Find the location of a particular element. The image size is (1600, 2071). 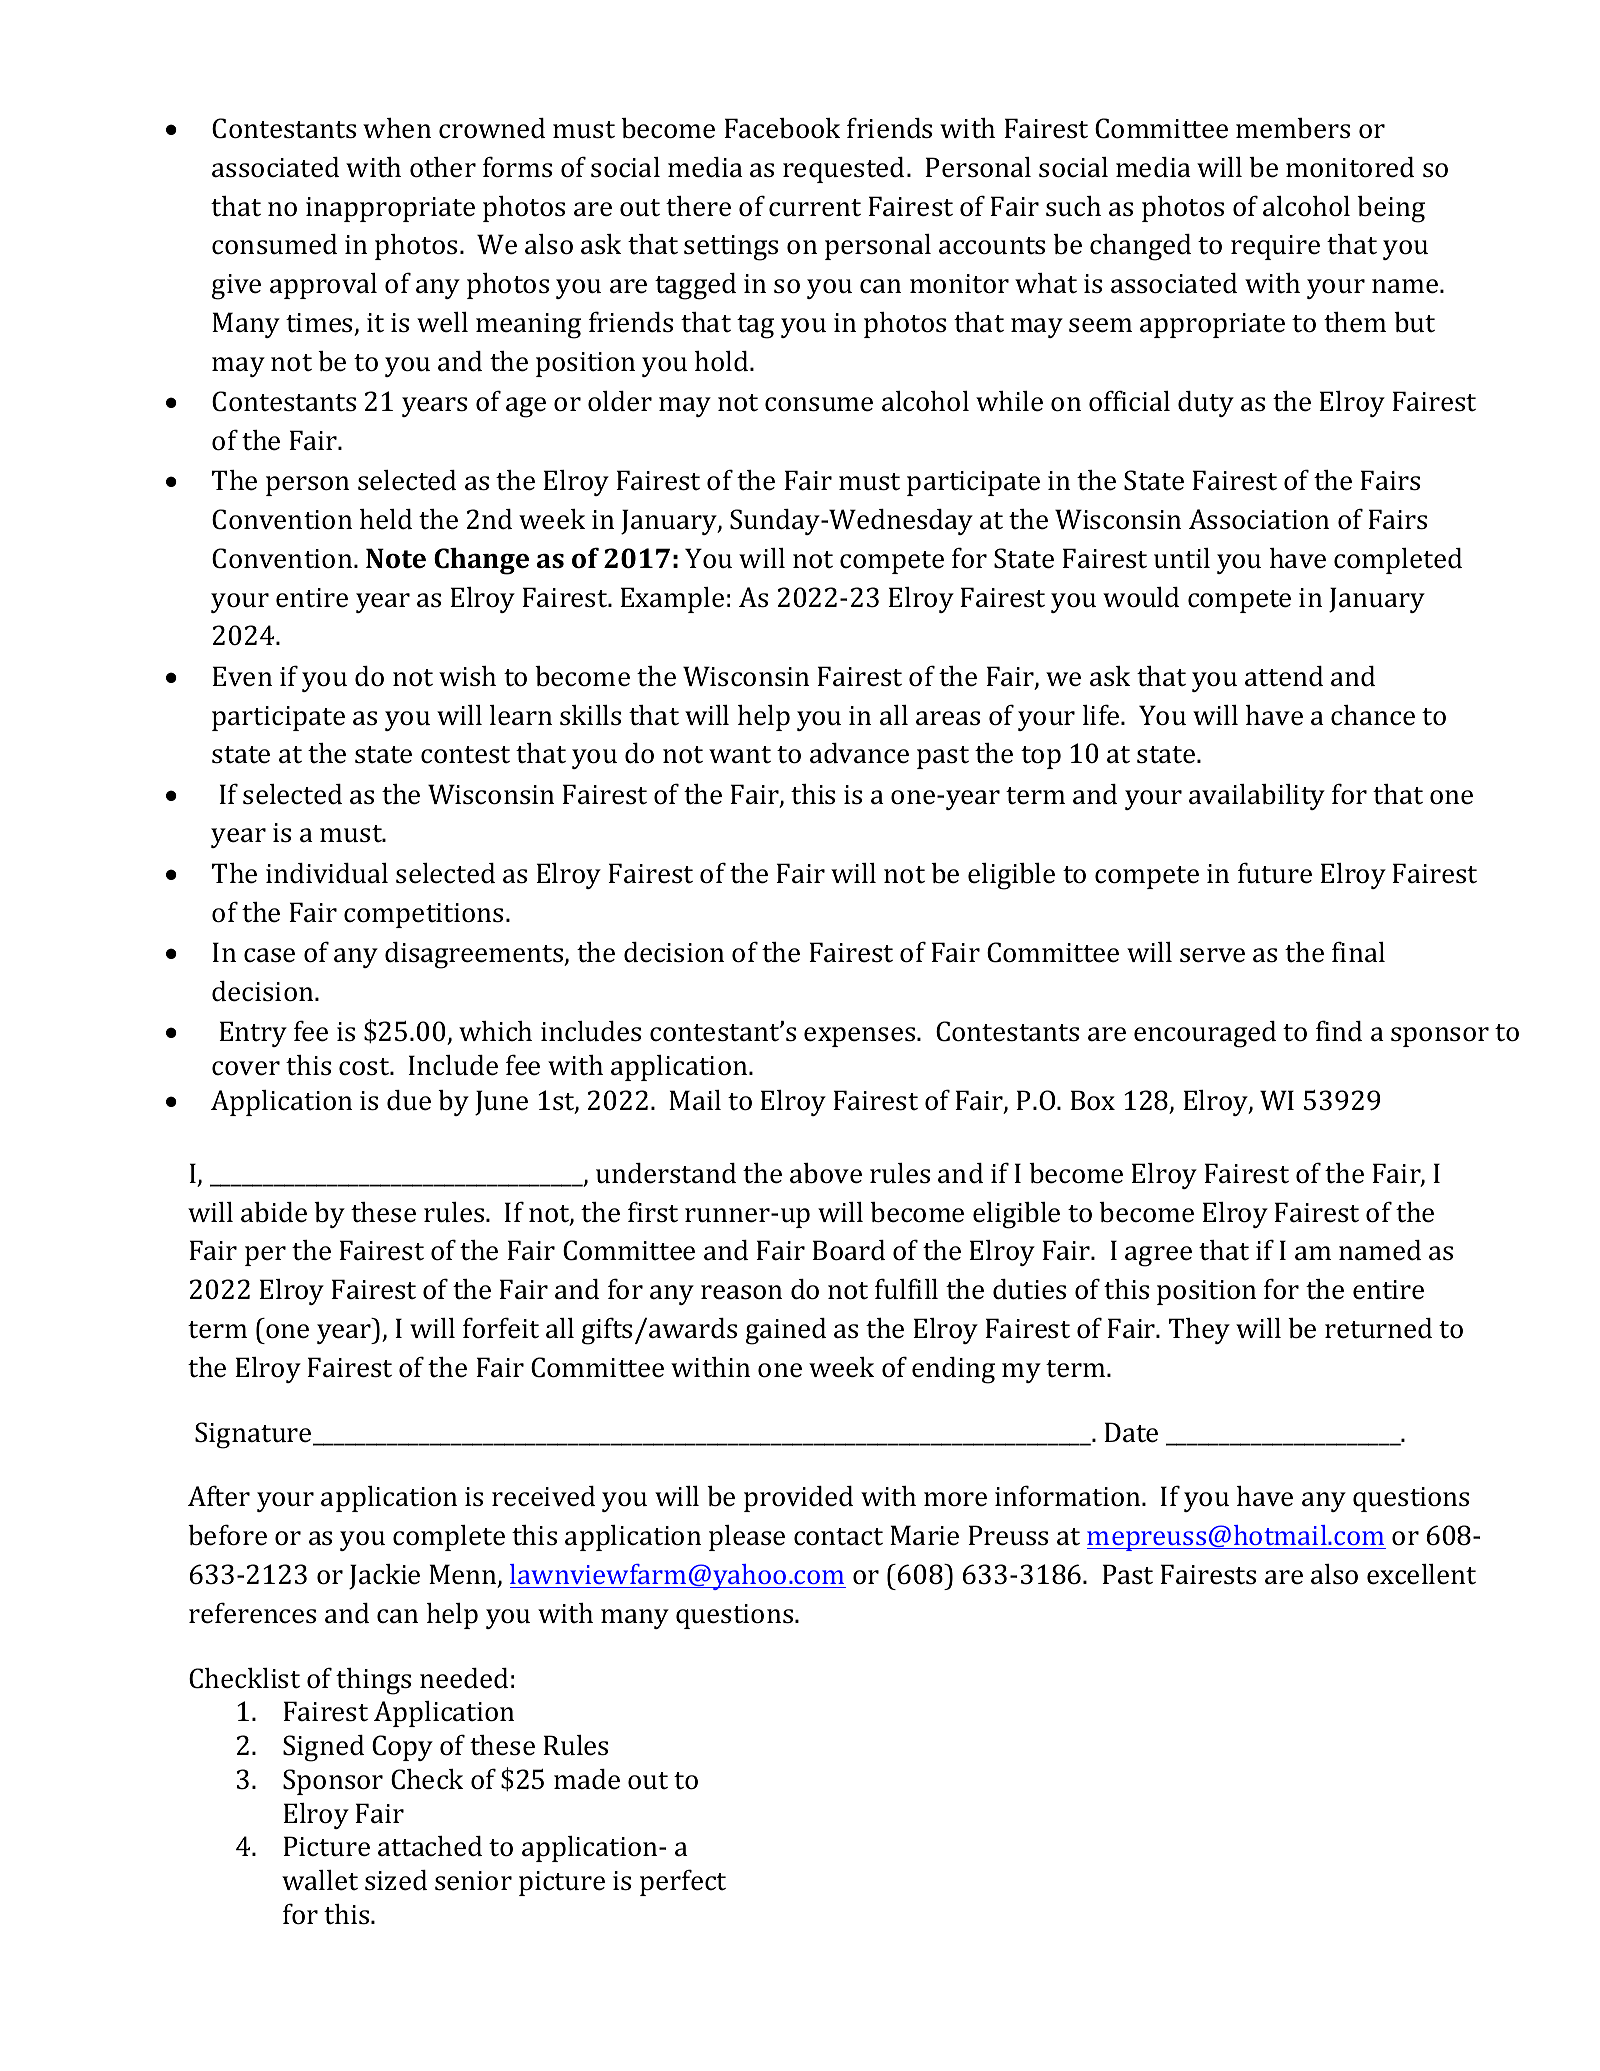

requested is located at coordinates (843, 170).
